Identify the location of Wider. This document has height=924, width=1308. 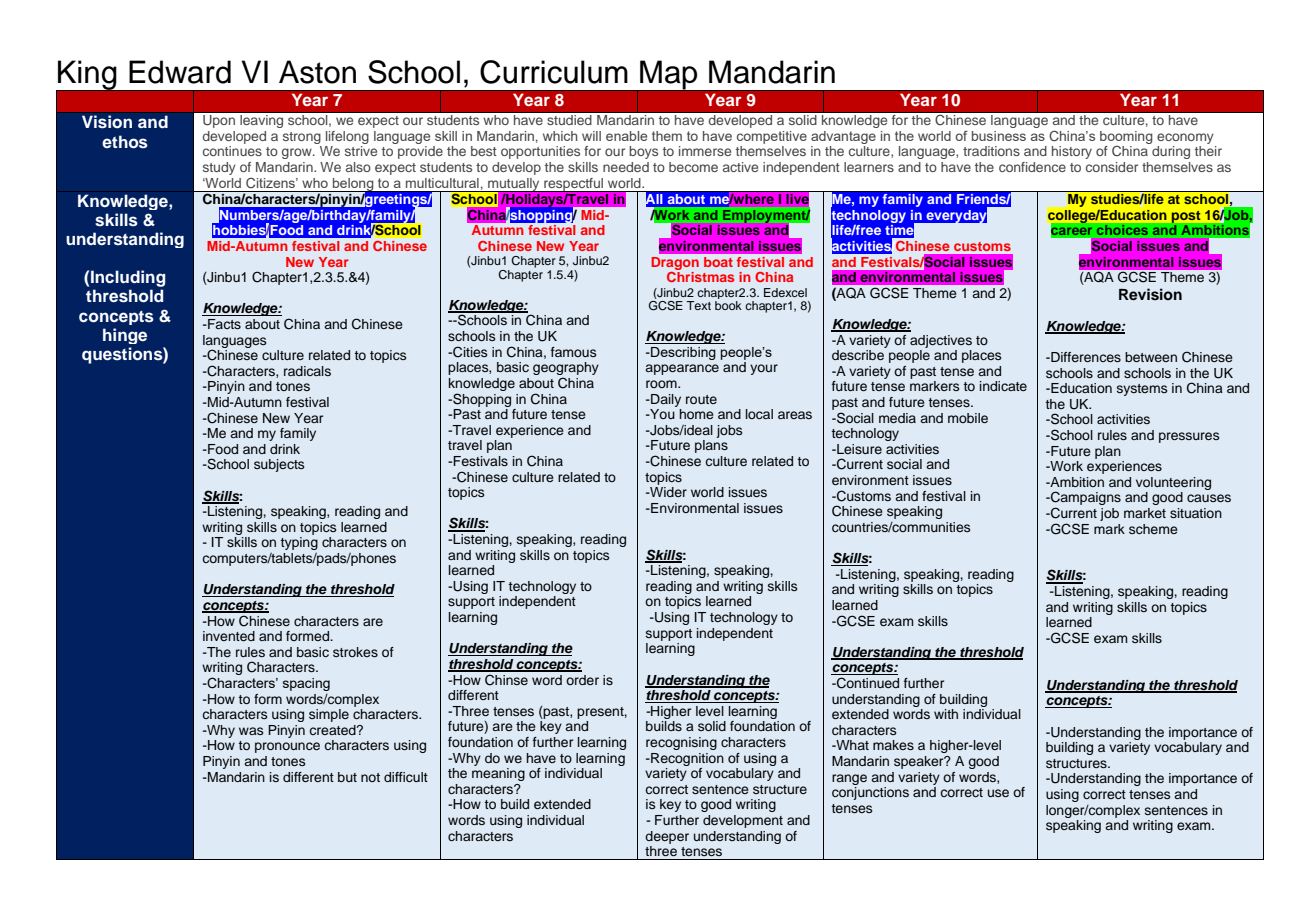
(667, 492).
